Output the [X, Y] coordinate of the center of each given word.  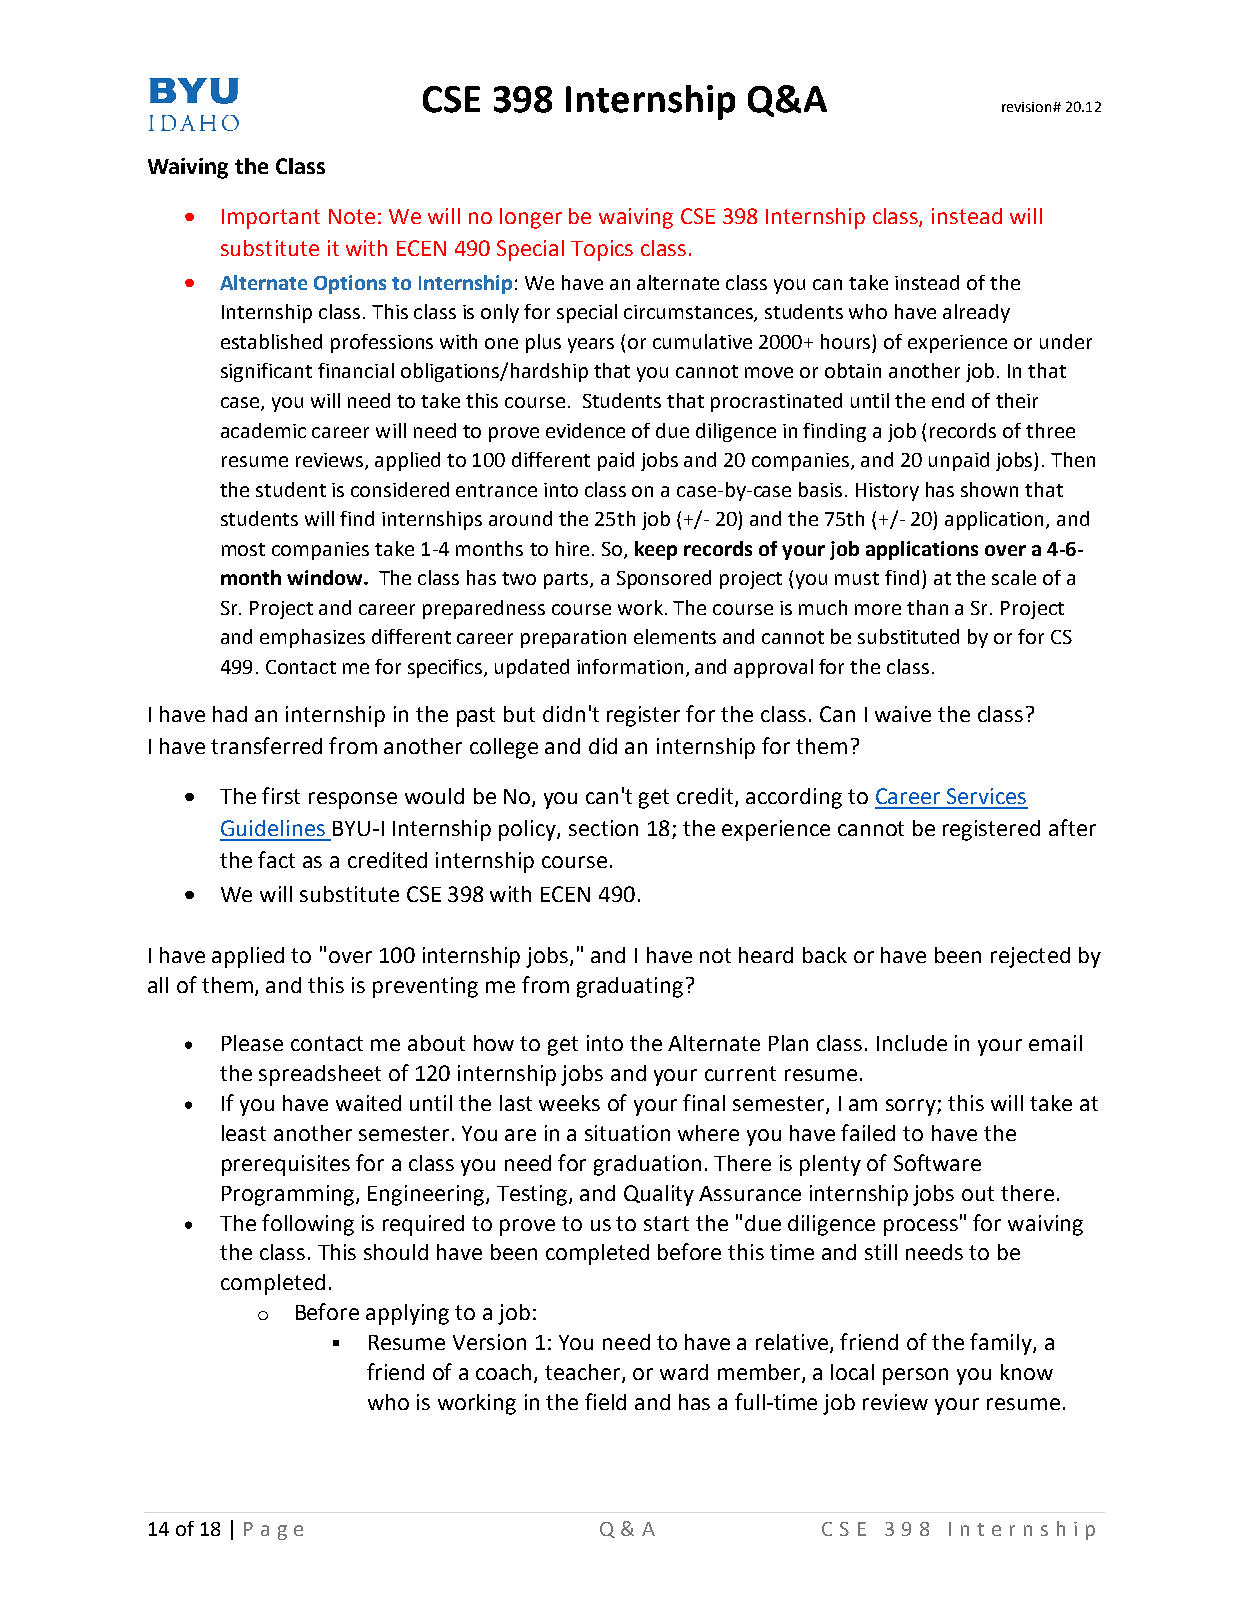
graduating [630, 987]
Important [271, 219]
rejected [1030, 957]
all [158, 985]
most [243, 549]
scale [1014, 577]
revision [1028, 107]
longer [531, 218]
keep [656, 550]
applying [407, 1314]
